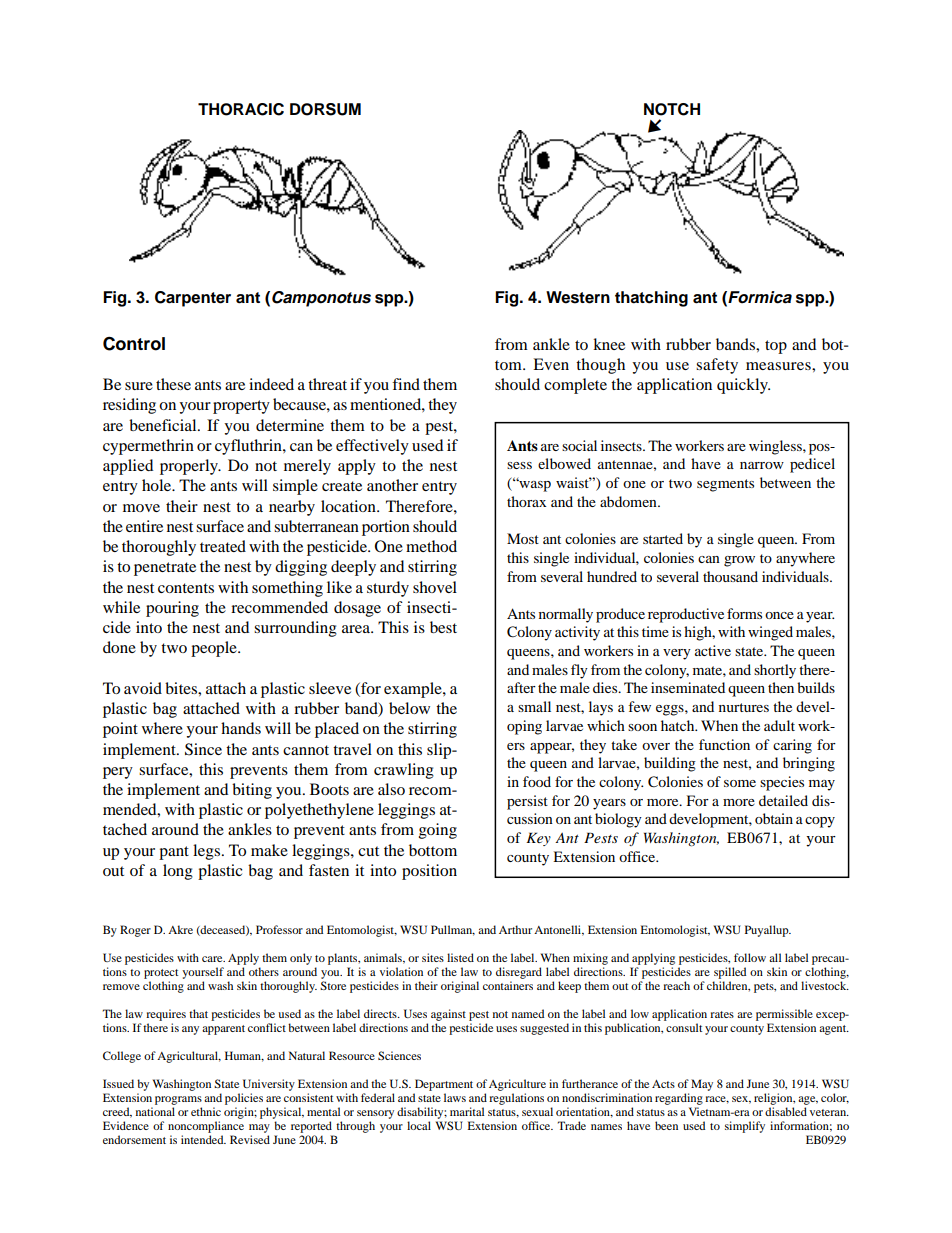 The height and width of the screenshot is (1233, 952). What do you see at coordinates (325, 109) in the screenshot?
I see `DORSUM` at bounding box center [325, 109].
